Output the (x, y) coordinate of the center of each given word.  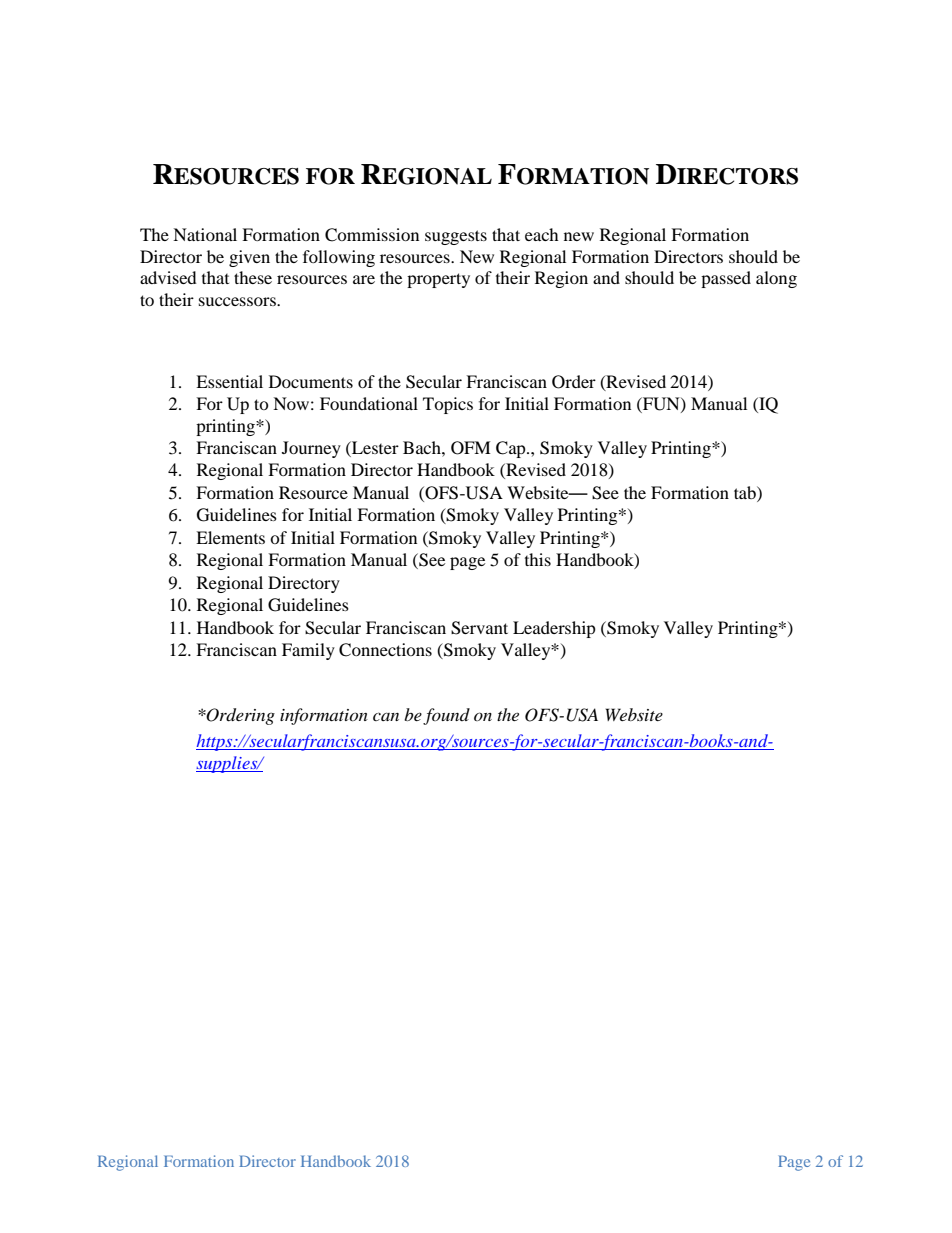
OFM (471, 448)
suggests (456, 237)
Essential (229, 381)
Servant (479, 628)
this (538, 559)
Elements (230, 537)
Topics (448, 405)
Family (308, 651)
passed (726, 279)
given (249, 258)
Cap (512, 449)
